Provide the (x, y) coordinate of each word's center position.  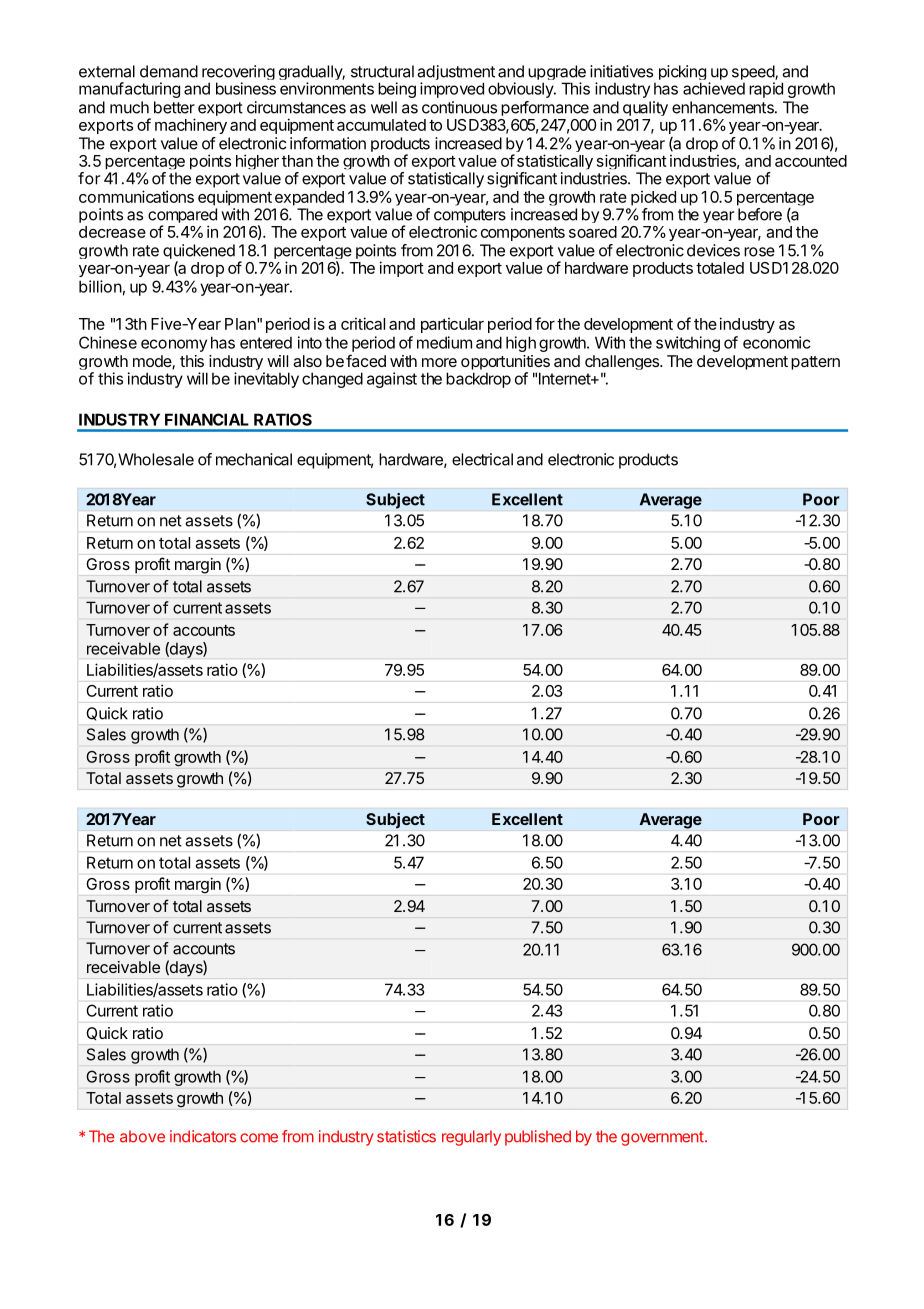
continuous (459, 107)
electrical (482, 459)
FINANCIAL (207, 419)
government (662, 1138)
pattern (815, 363)
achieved (714, 88)
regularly (471, 1138)
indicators (203, 1136)
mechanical (254, 459)
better (174, 107)
